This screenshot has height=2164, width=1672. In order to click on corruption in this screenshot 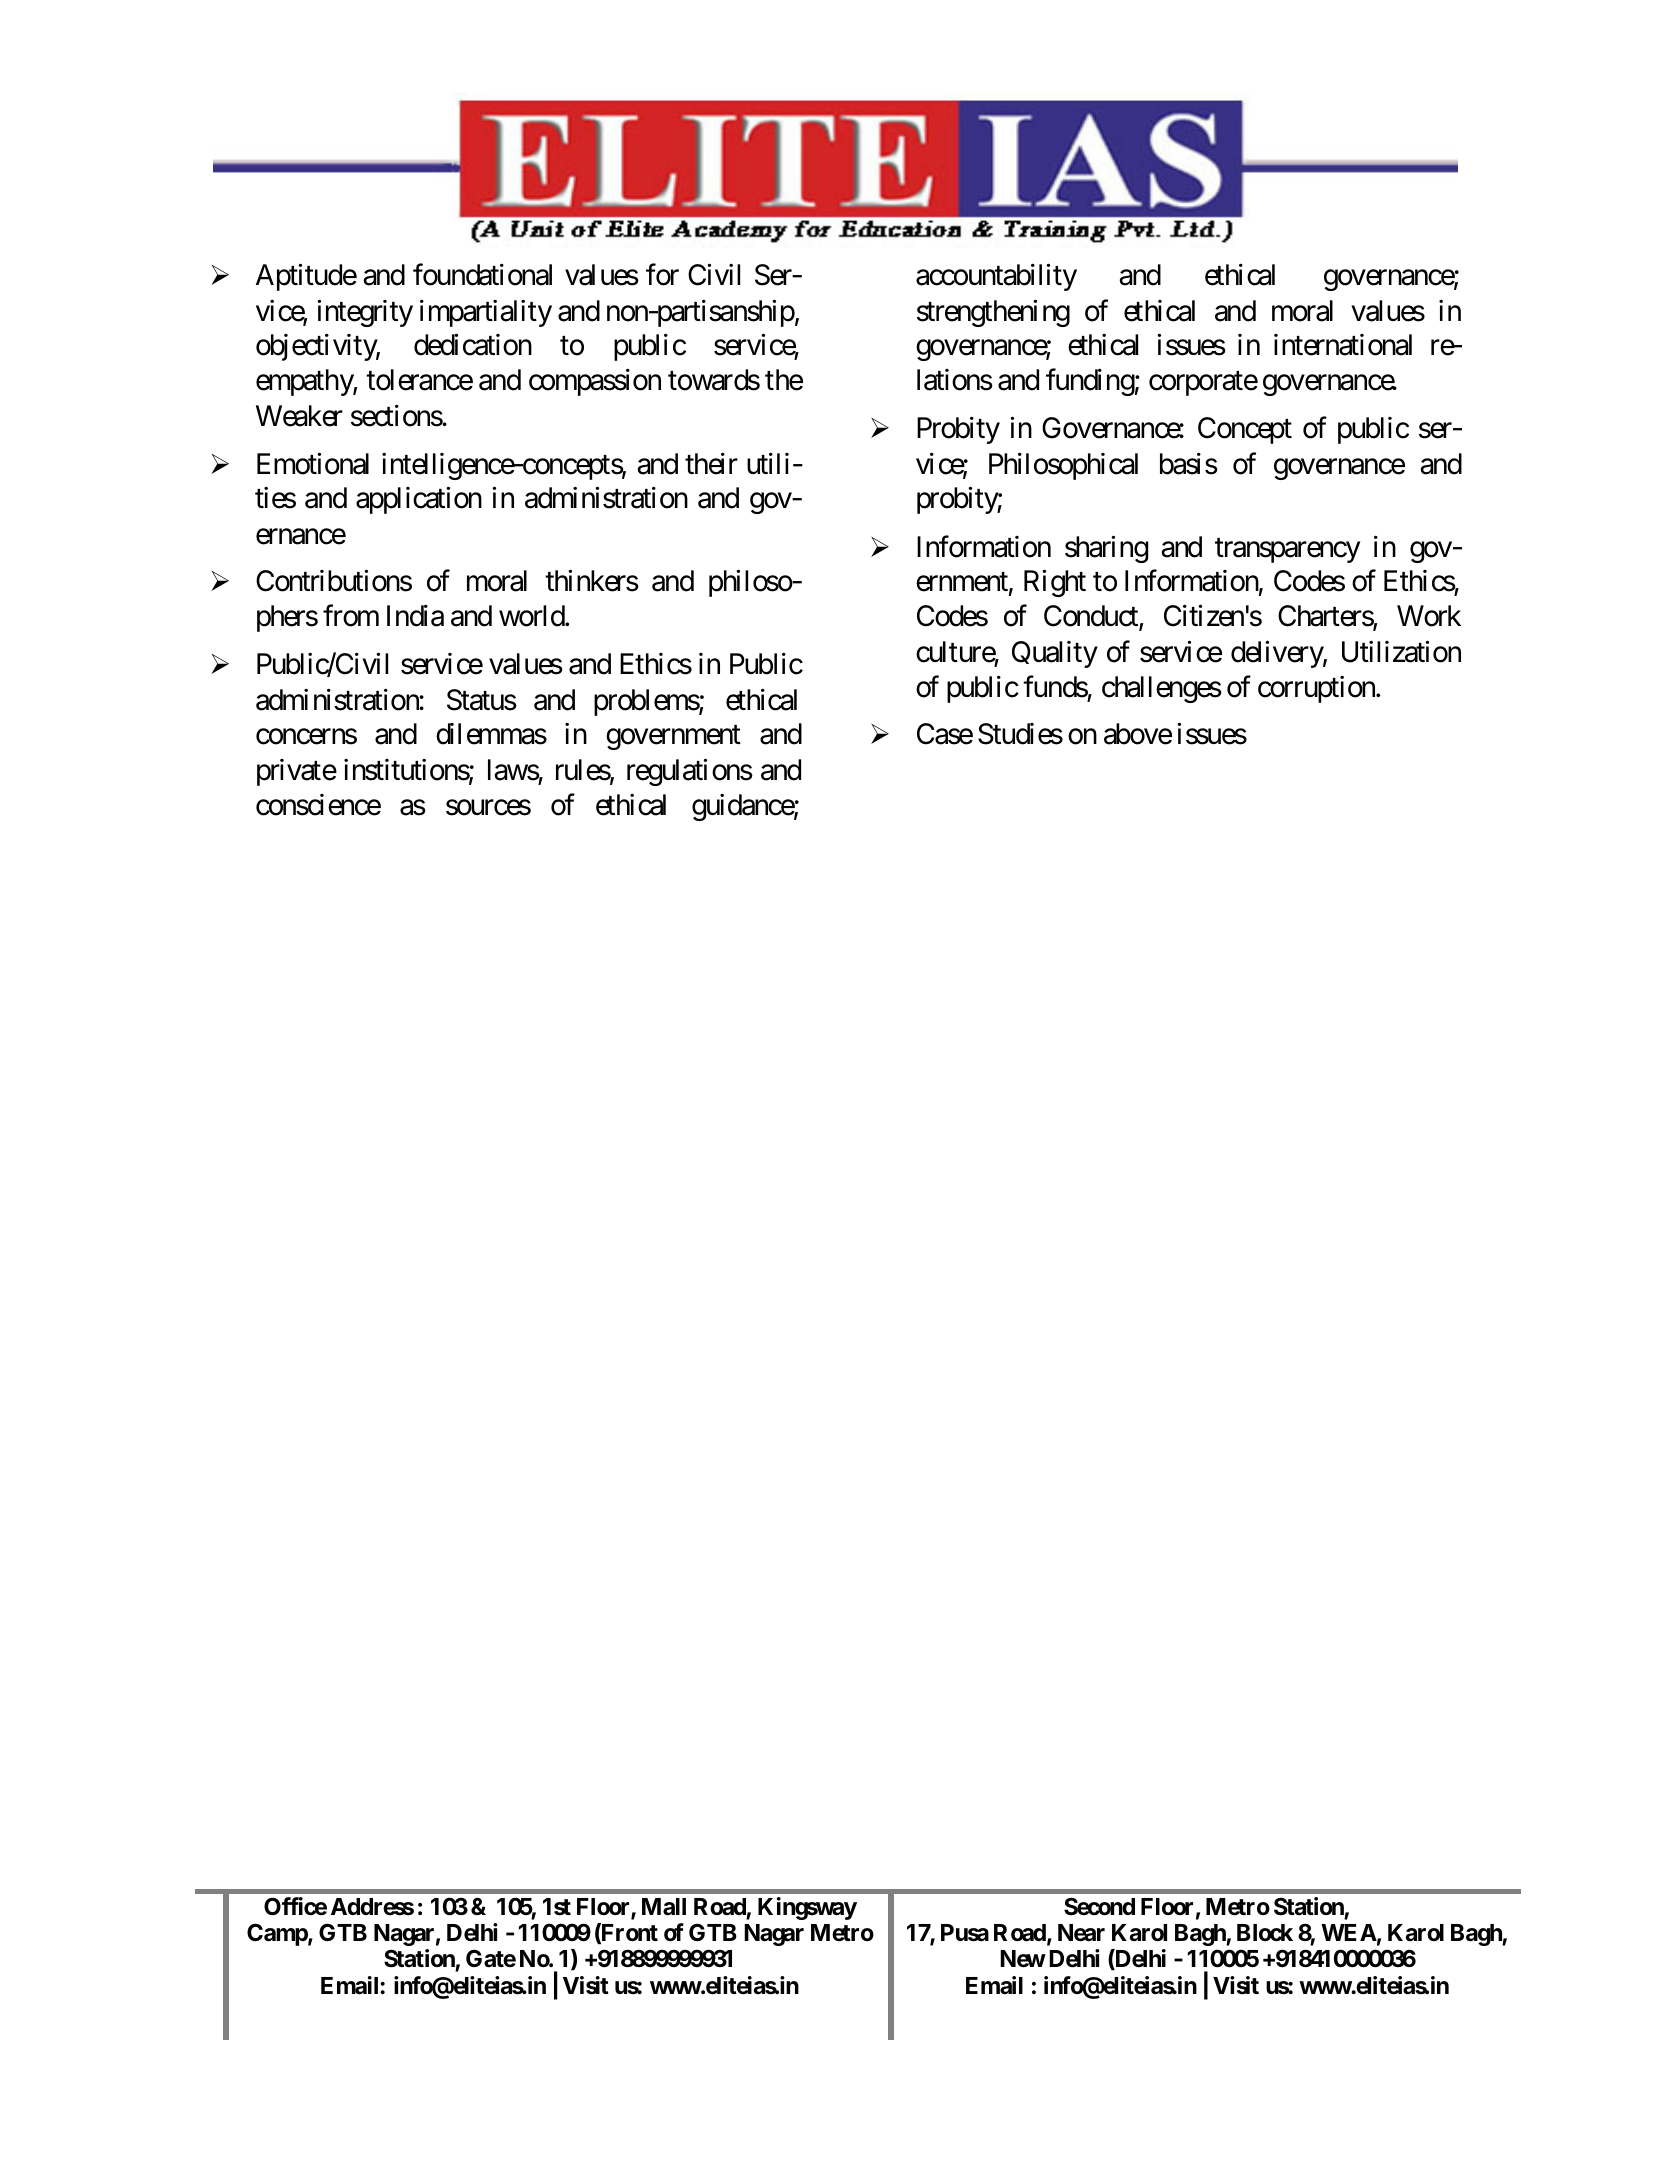, I will do `click(1317, 689)`.
